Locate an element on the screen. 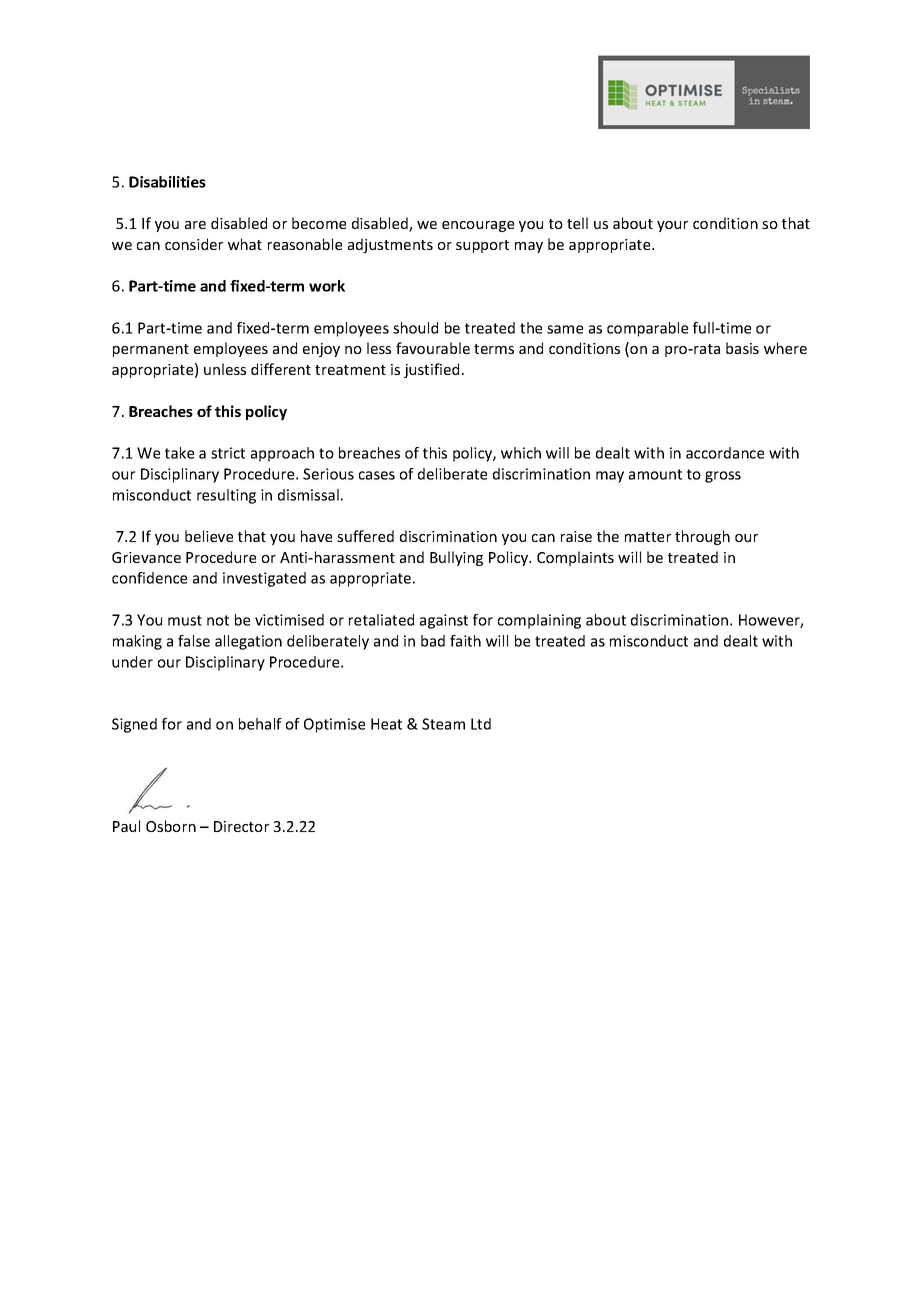 The image size is (924, 1308). cases is located at coordinates (377, 475).
